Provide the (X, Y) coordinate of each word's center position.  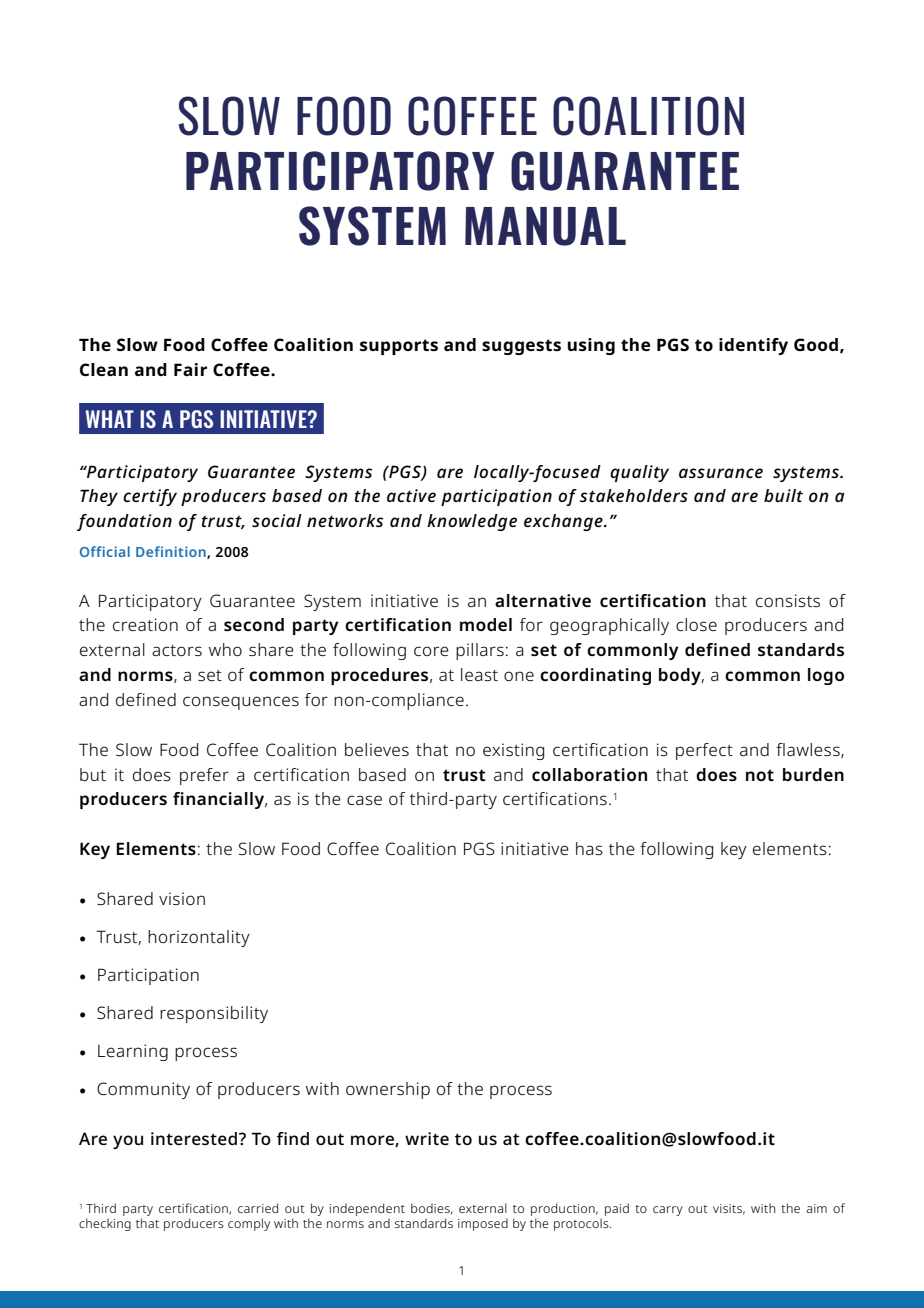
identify (753, 346)
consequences (241, 703)
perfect (704, 751)
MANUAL (545, 226)
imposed (483, 1225)
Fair (190, 369)
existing (513, 751)
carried (258, 1208)
